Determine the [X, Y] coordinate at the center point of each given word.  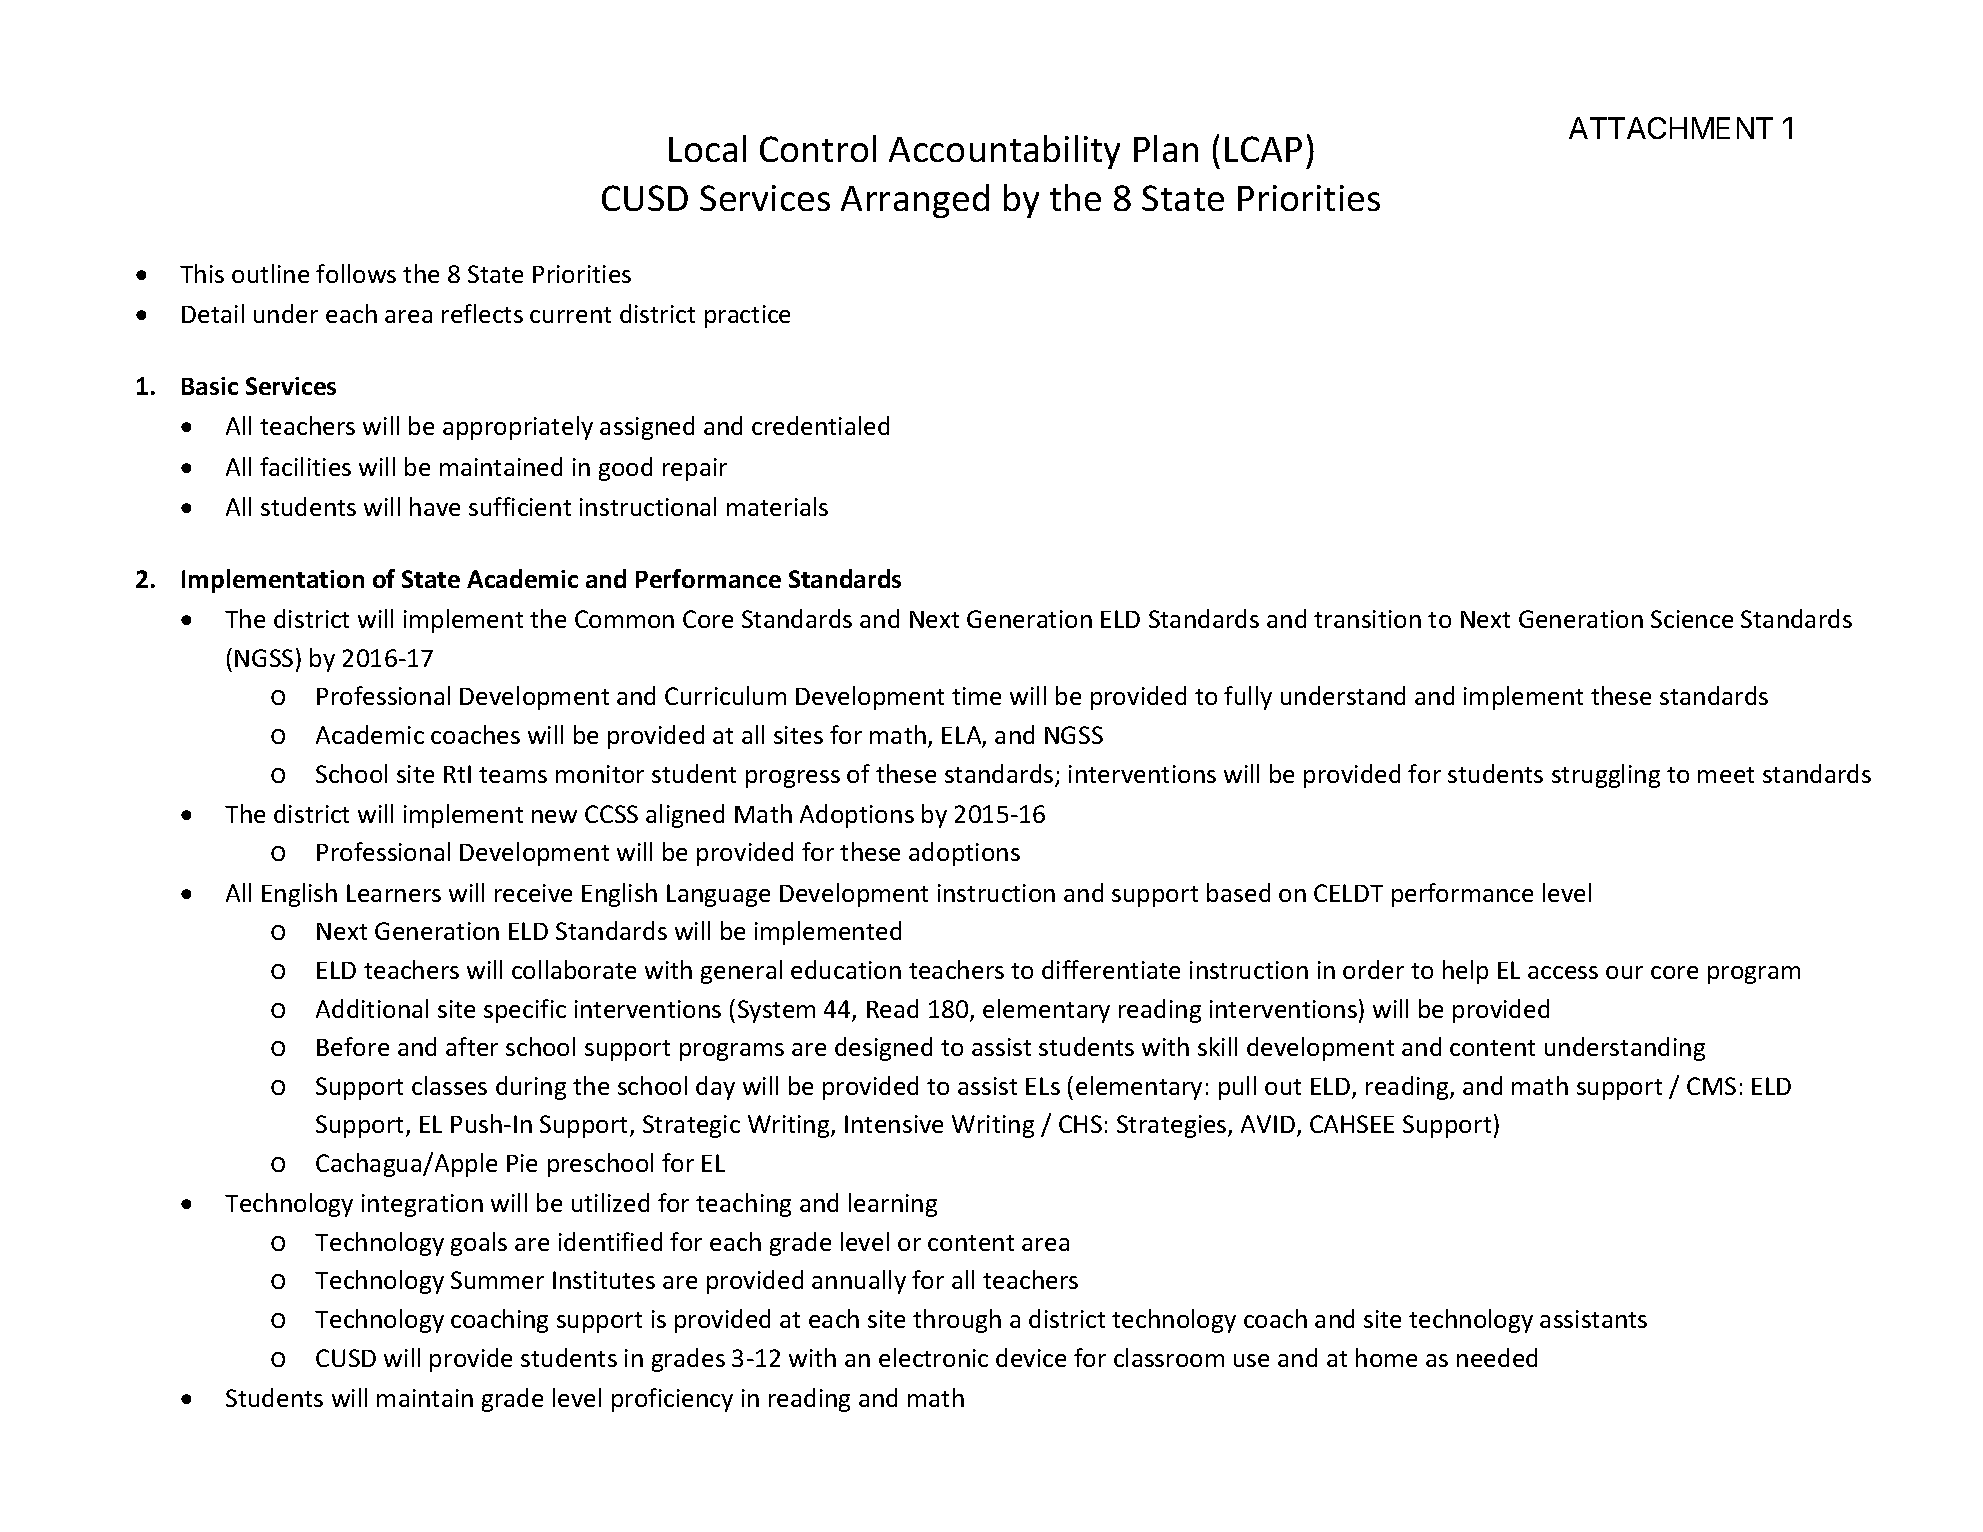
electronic [933, 1357]
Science [1692, 619]
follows [356, 273]
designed [883, 1049]
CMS [1711, 1086]
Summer [497, 1280]
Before [353, 1046]
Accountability [1004, 152]
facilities [305, 466]
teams [513, 775]
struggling [1606, 776]
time [976, 696]
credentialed [820, 425]
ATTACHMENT [1671, 128]
